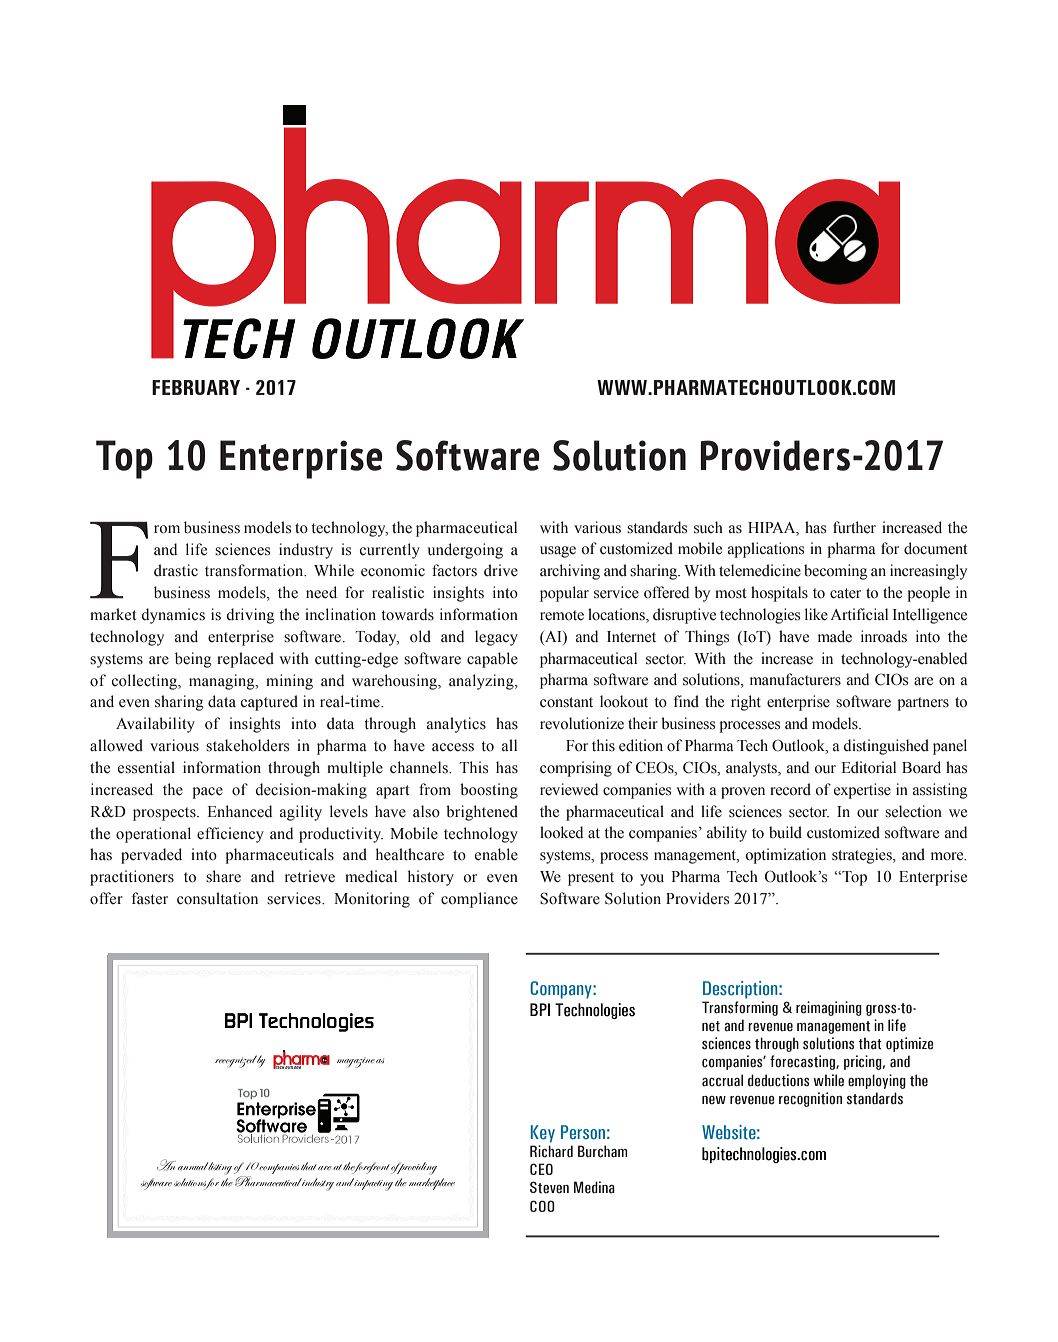 The width and height of the screenshot is (1058, 1342). What do you see at coordinates (854, 527) in the screenshot?
I see `further` at bounding box center [854, 527].
